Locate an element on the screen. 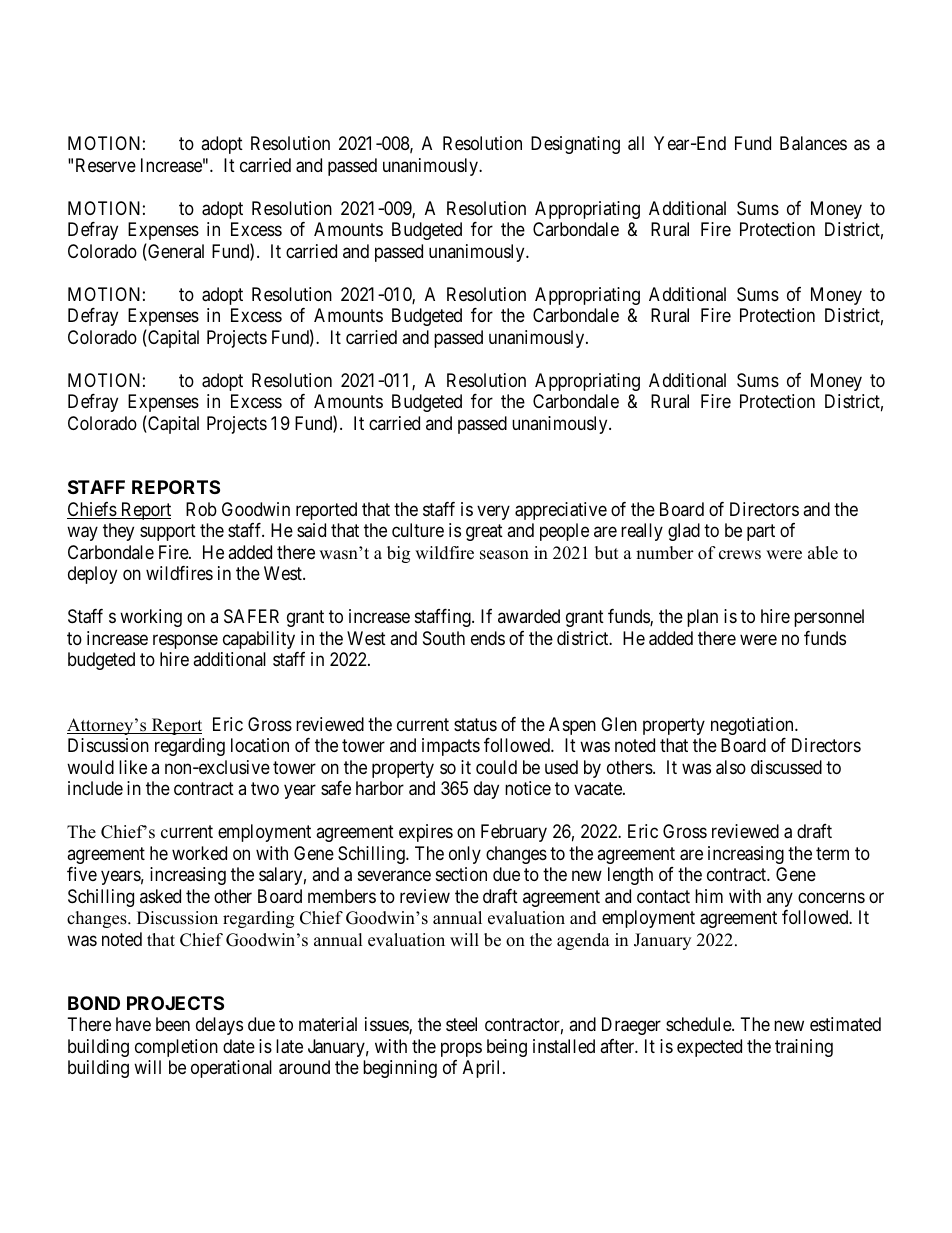 This screenshot has height=1233, width=952. Rob is located at coordinates (201, 509).
